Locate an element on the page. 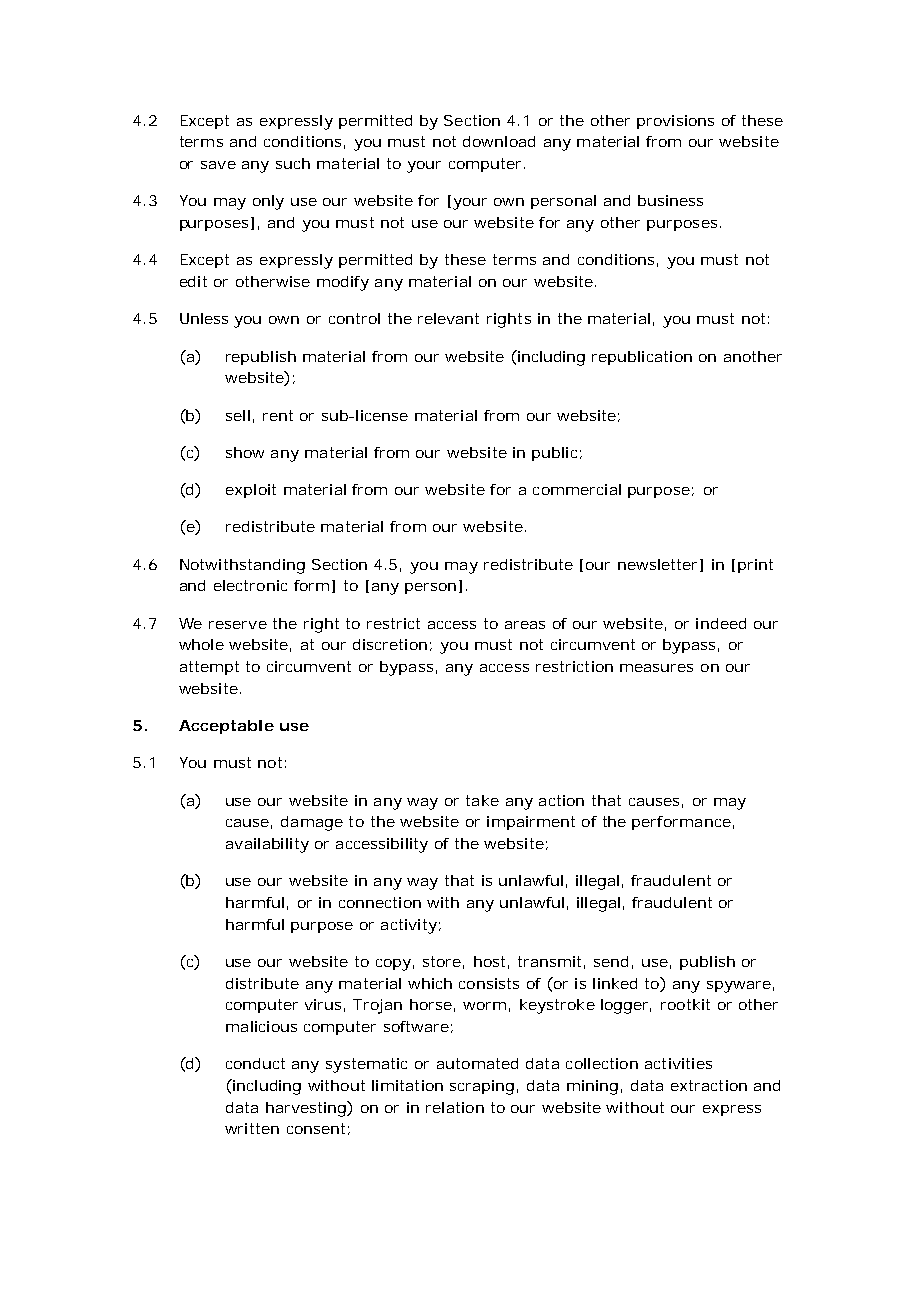  indeed is located at coordinates (721, 623).
